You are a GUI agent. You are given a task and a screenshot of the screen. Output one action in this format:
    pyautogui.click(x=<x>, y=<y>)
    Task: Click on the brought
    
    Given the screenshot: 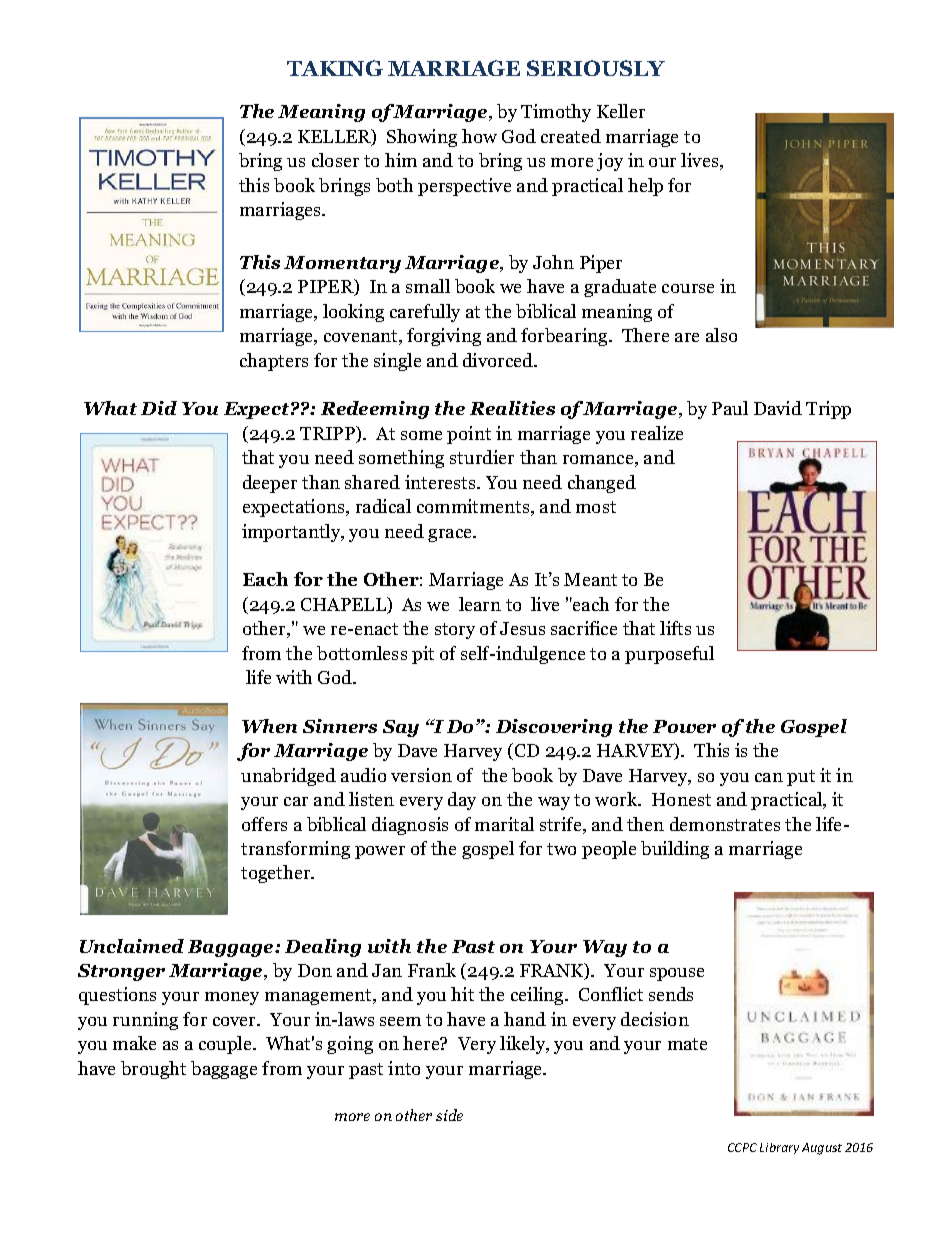 What is the action you would take?
    pyautogui.click(x=153, y=1070)
